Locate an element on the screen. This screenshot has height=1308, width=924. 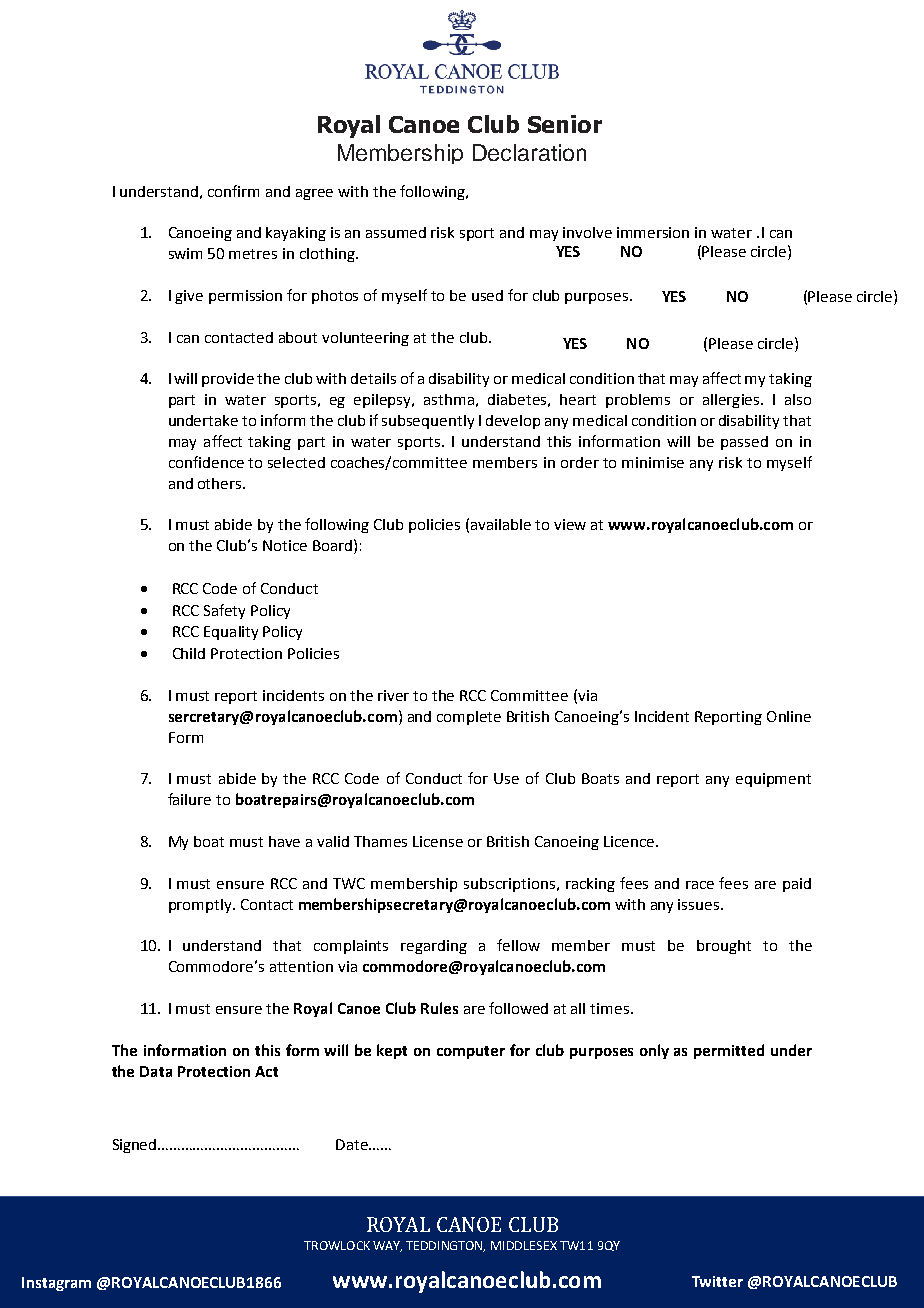
passed is located at coordinates (744, 443).
